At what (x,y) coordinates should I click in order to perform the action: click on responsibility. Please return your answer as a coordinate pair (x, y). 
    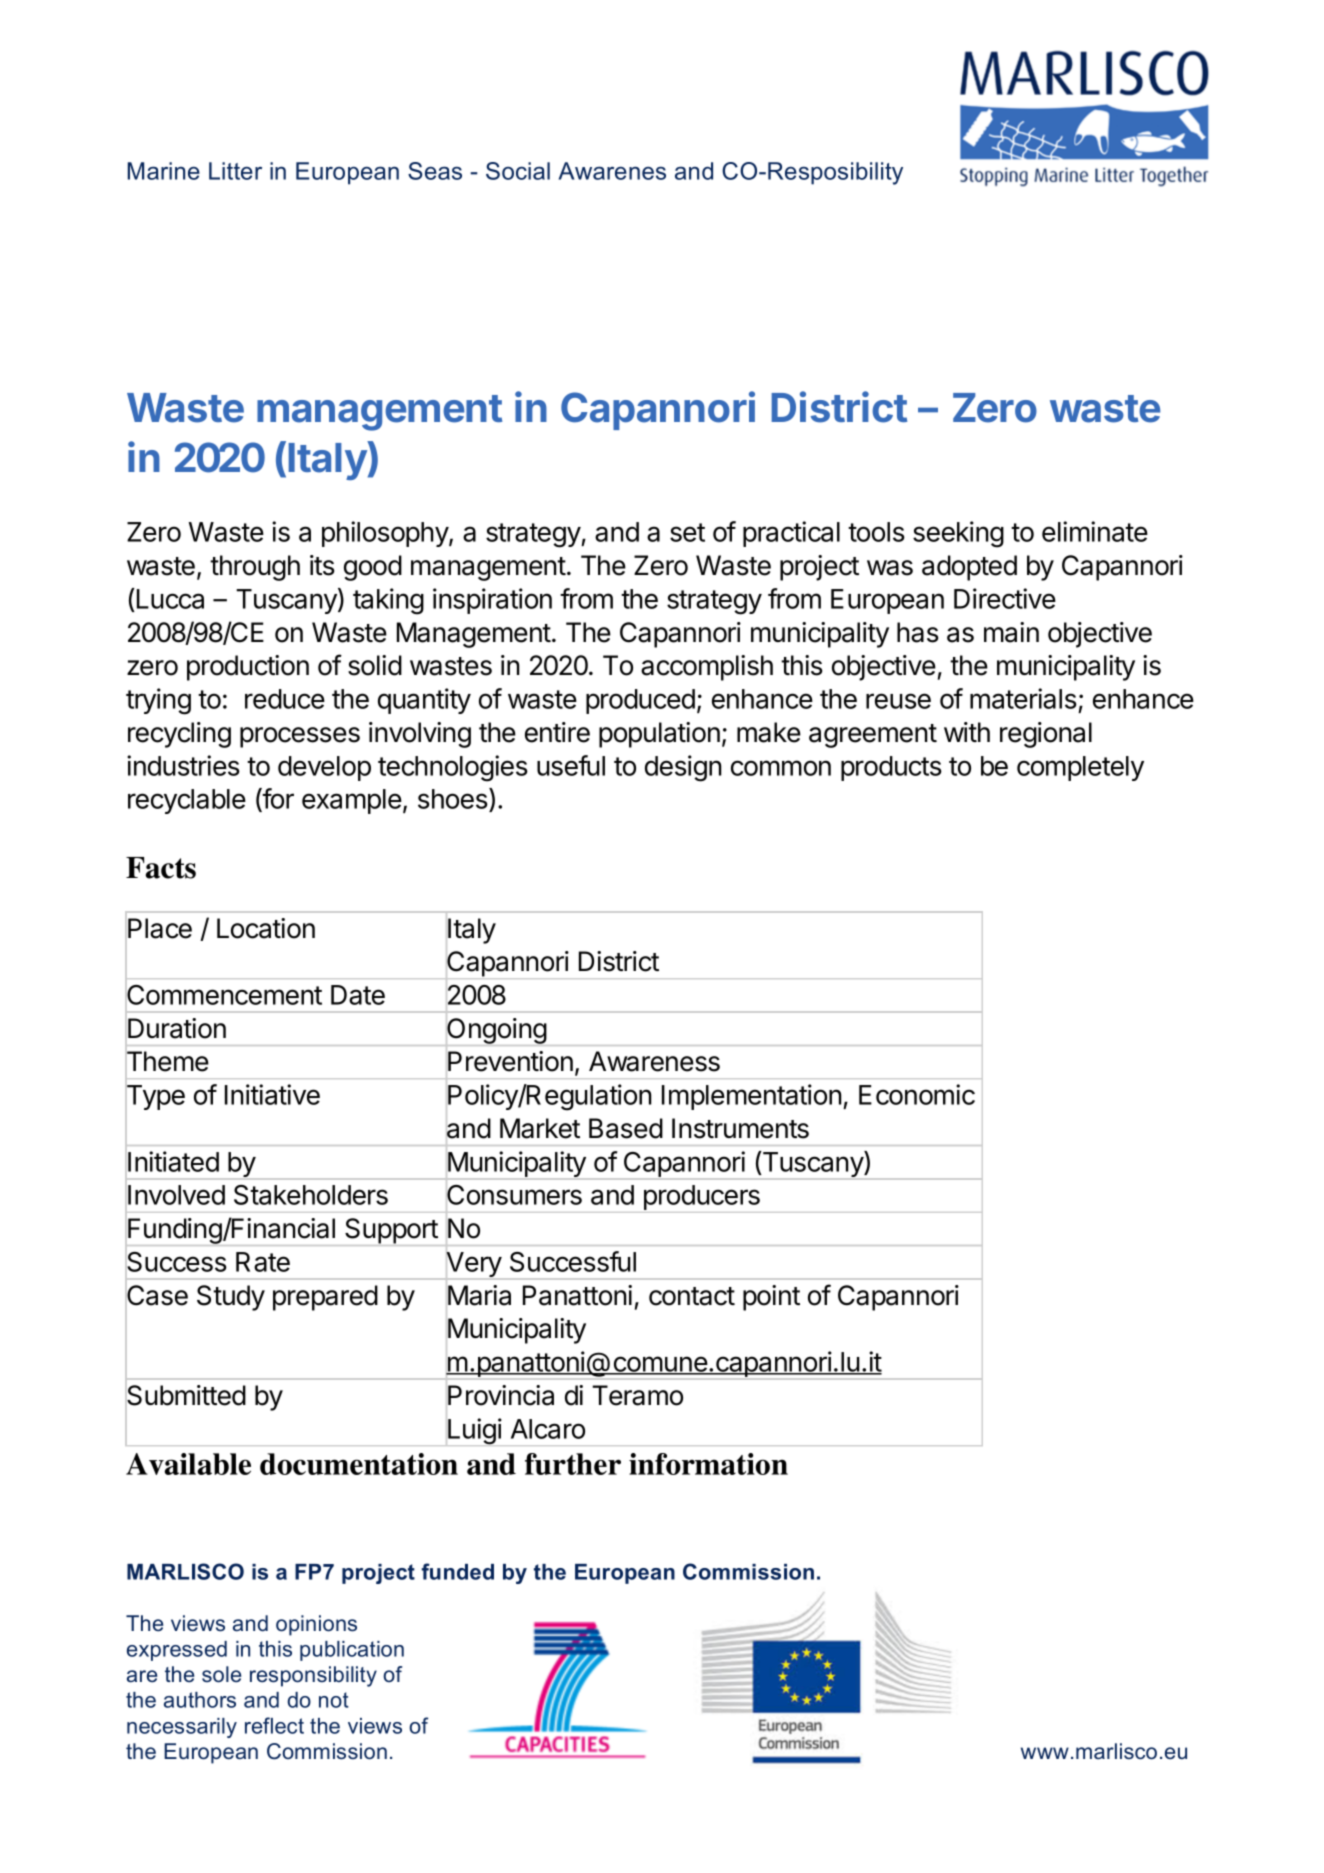
    Looking at the image, I should click on (313, 1676).
